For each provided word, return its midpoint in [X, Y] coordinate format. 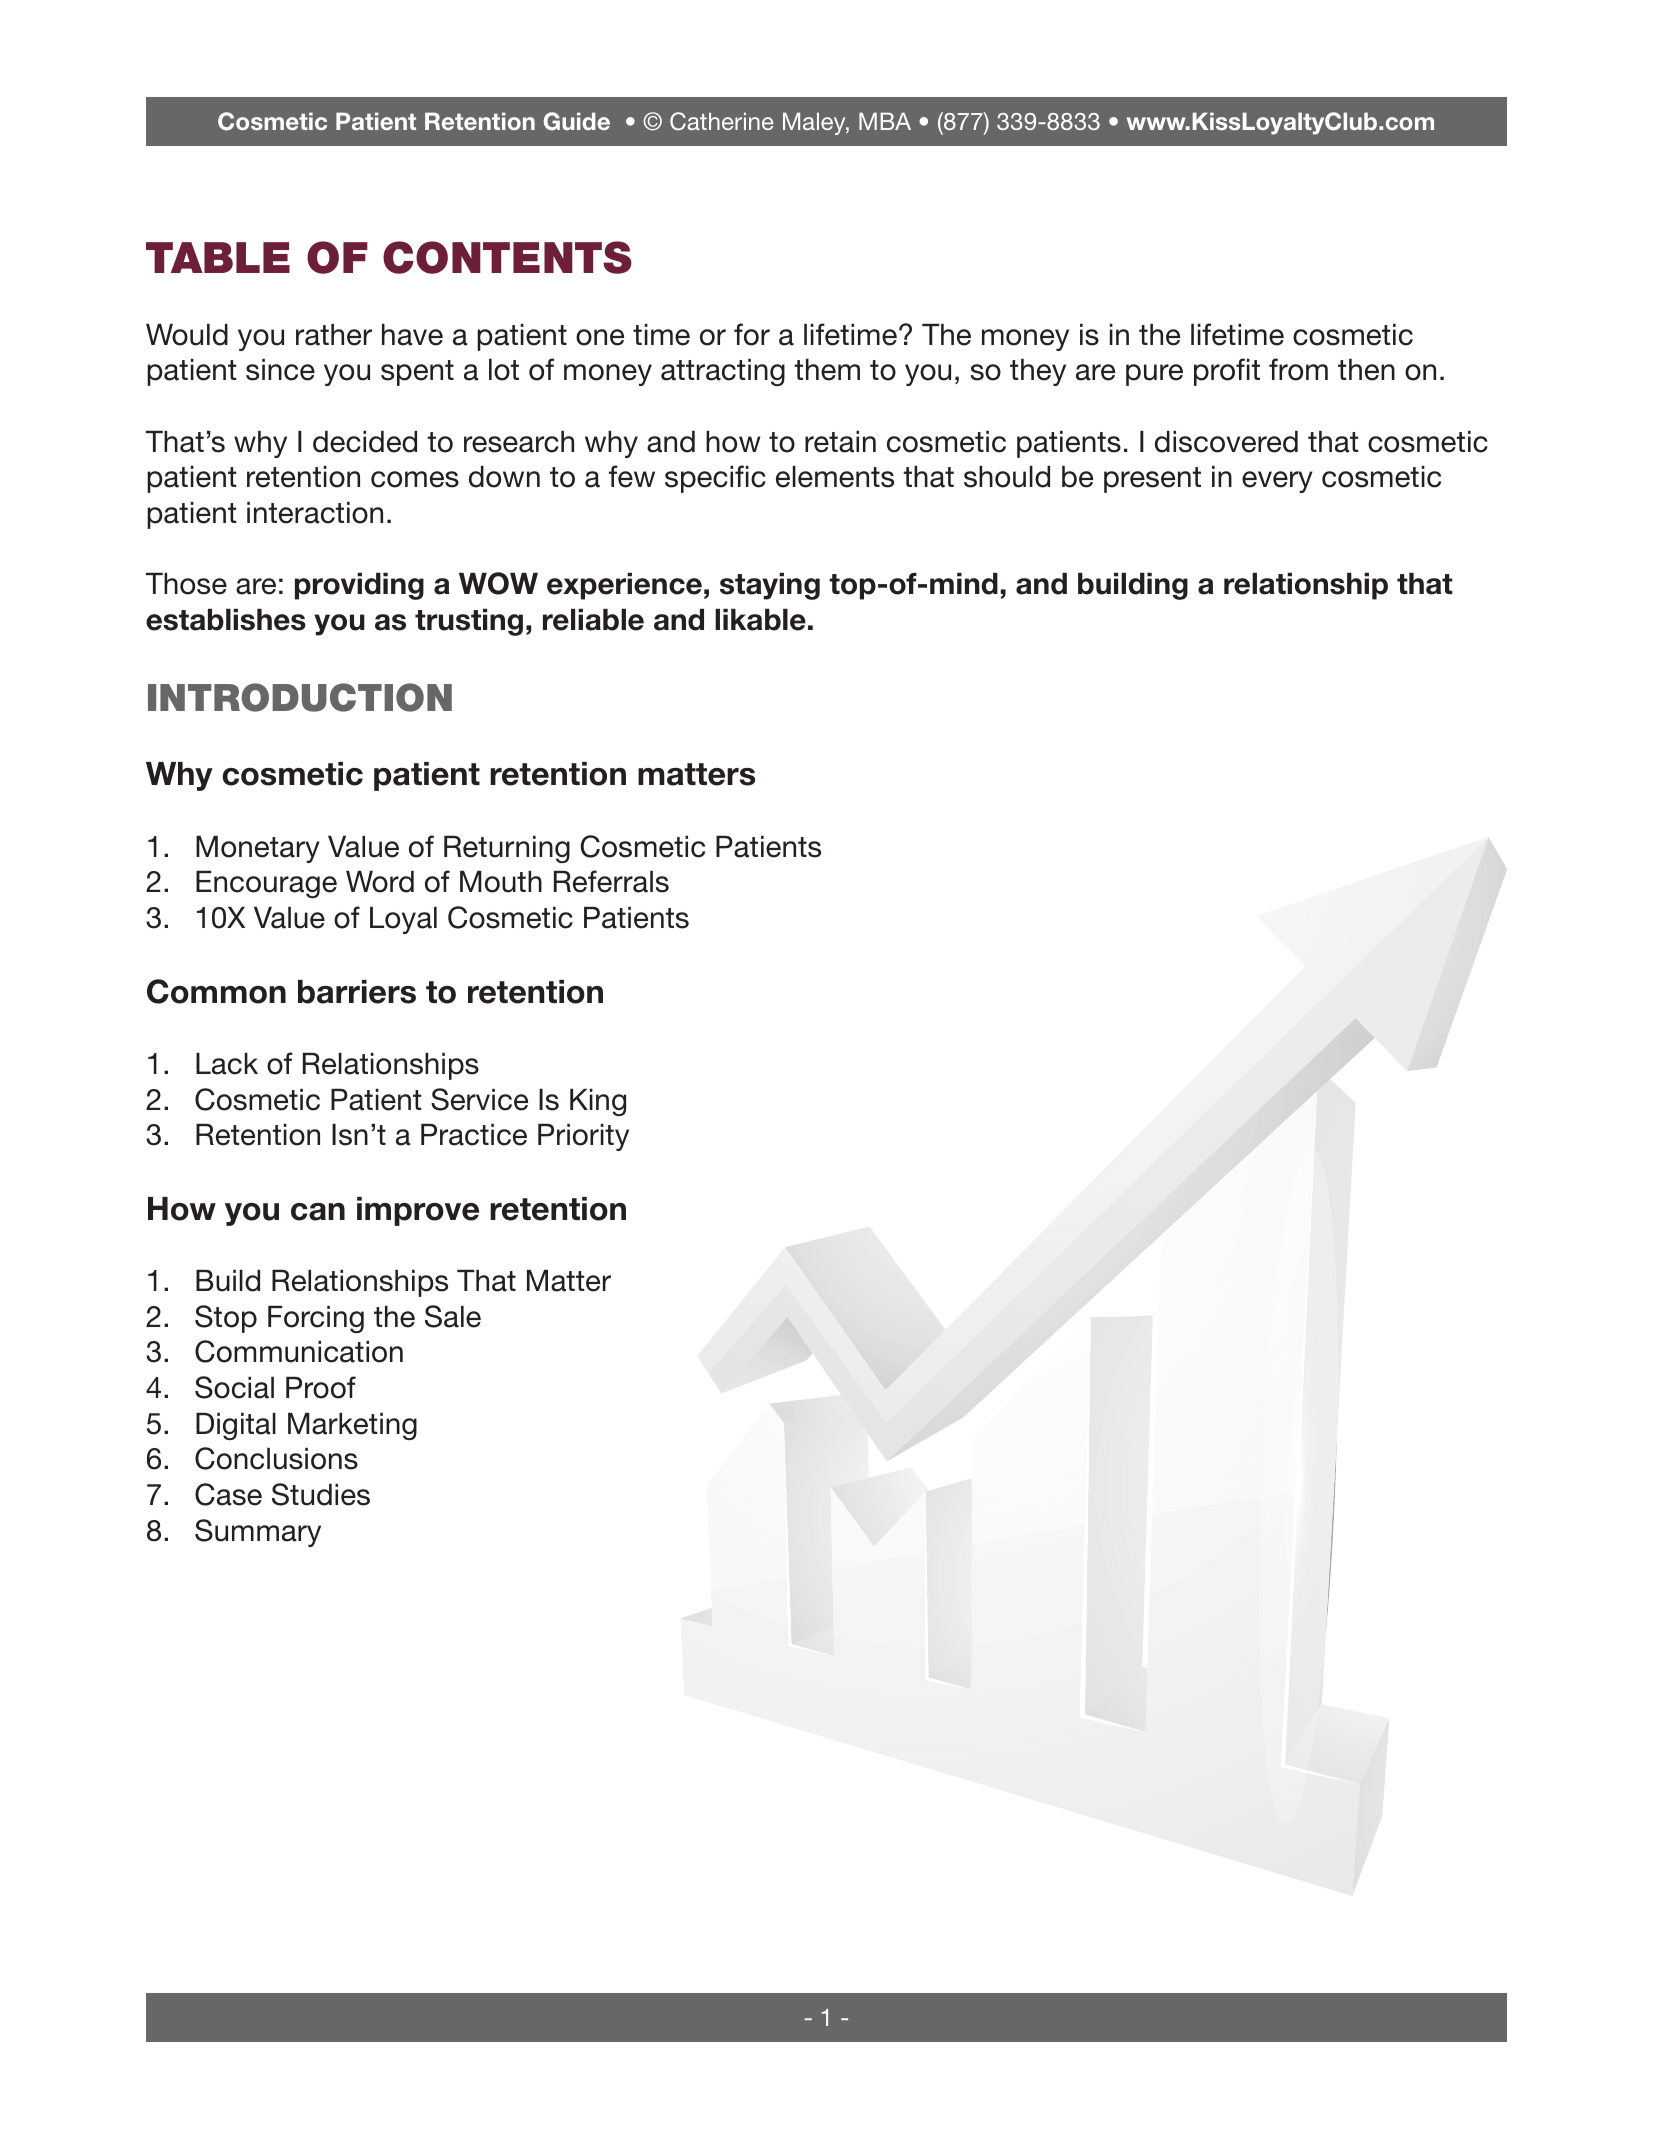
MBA [885, 121]
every [1277, 482]
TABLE [218, 257]
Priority [583, 1137]
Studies [321, 1494]
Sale [453, 1316]
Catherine [722, 121]
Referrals [611, 881]
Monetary [258, 849]
